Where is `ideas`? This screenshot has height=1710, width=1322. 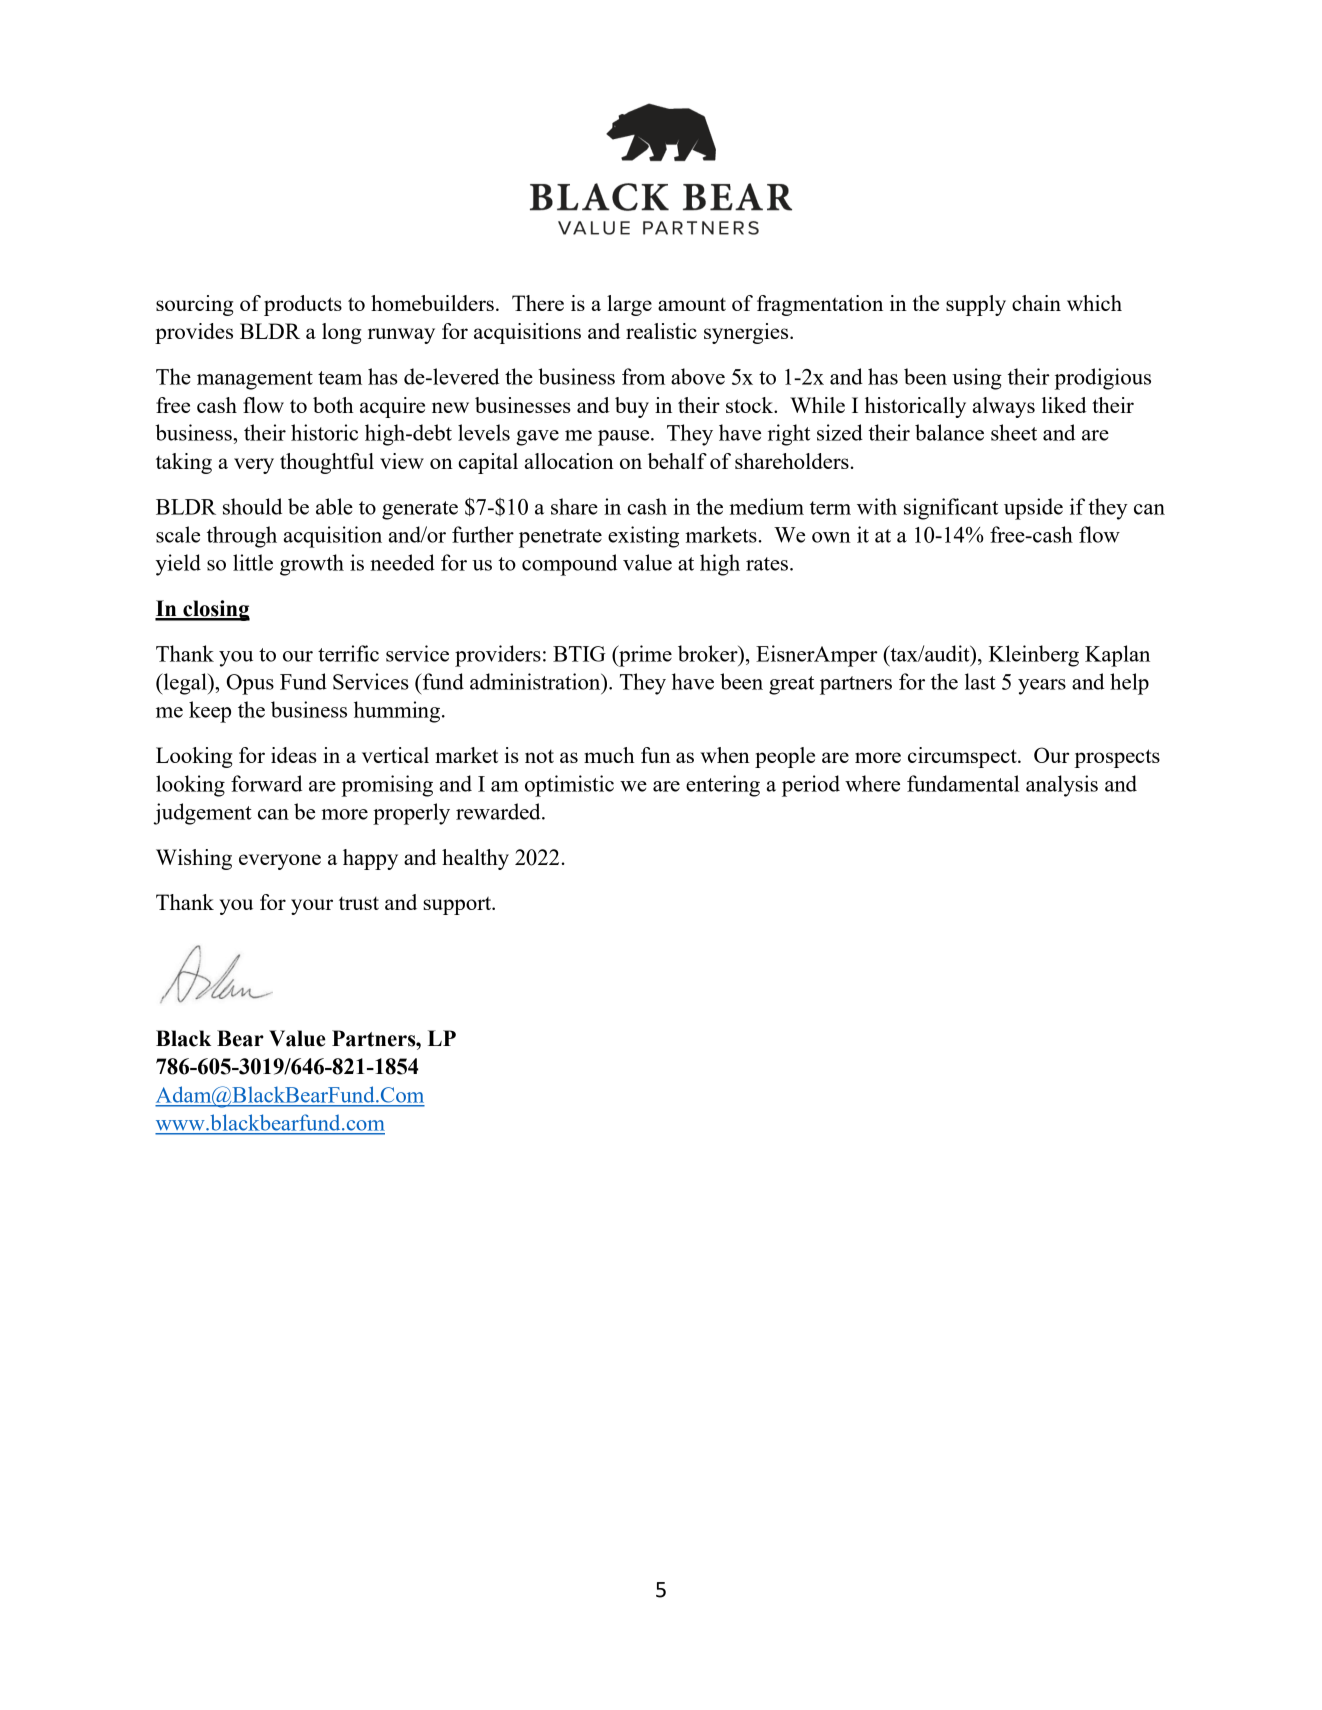 ideas is located at coordinates (294, 755).
